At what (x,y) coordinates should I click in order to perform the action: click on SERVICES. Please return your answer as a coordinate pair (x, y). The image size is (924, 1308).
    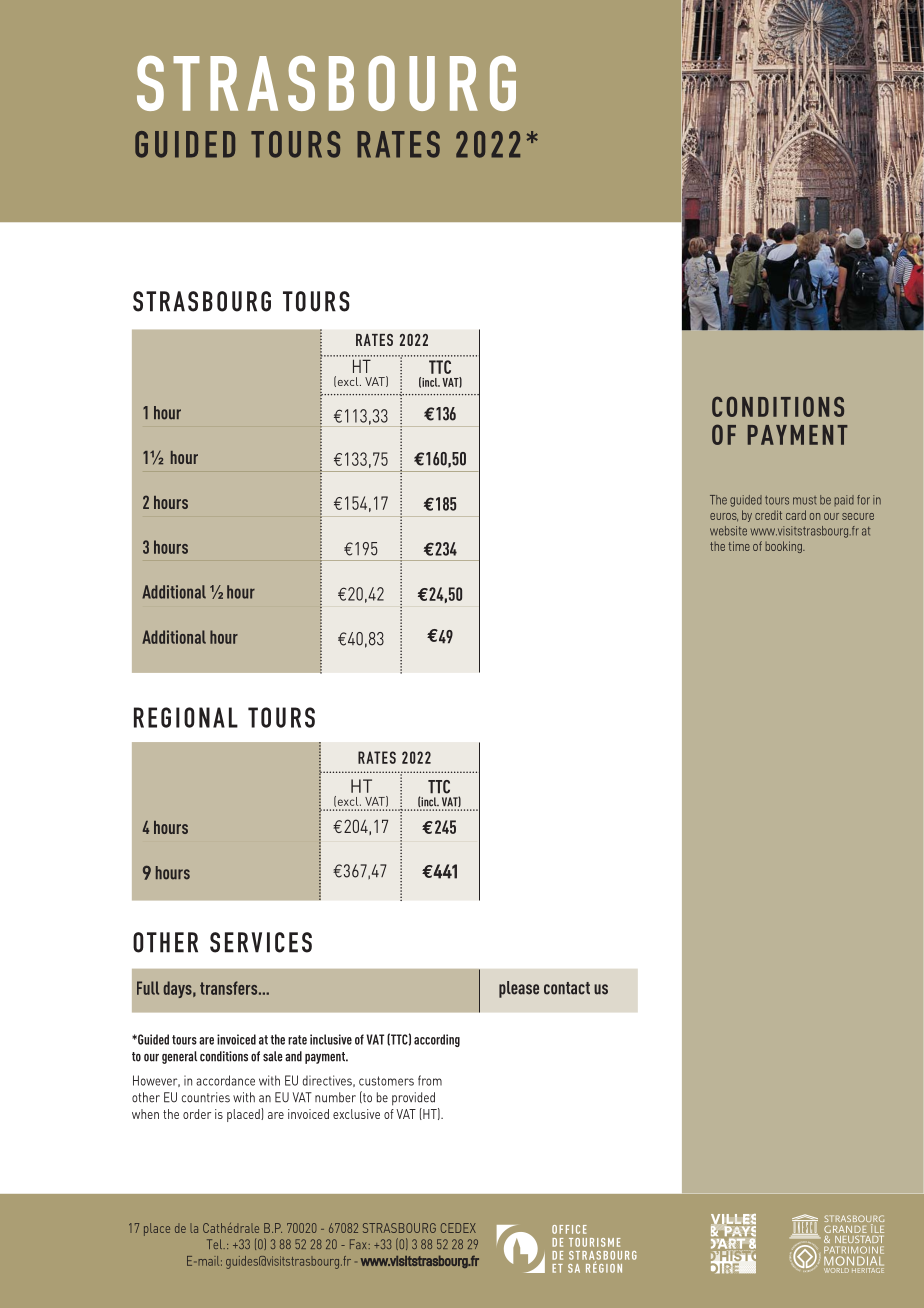
    Looking at the image, I should click on (261, 942).
